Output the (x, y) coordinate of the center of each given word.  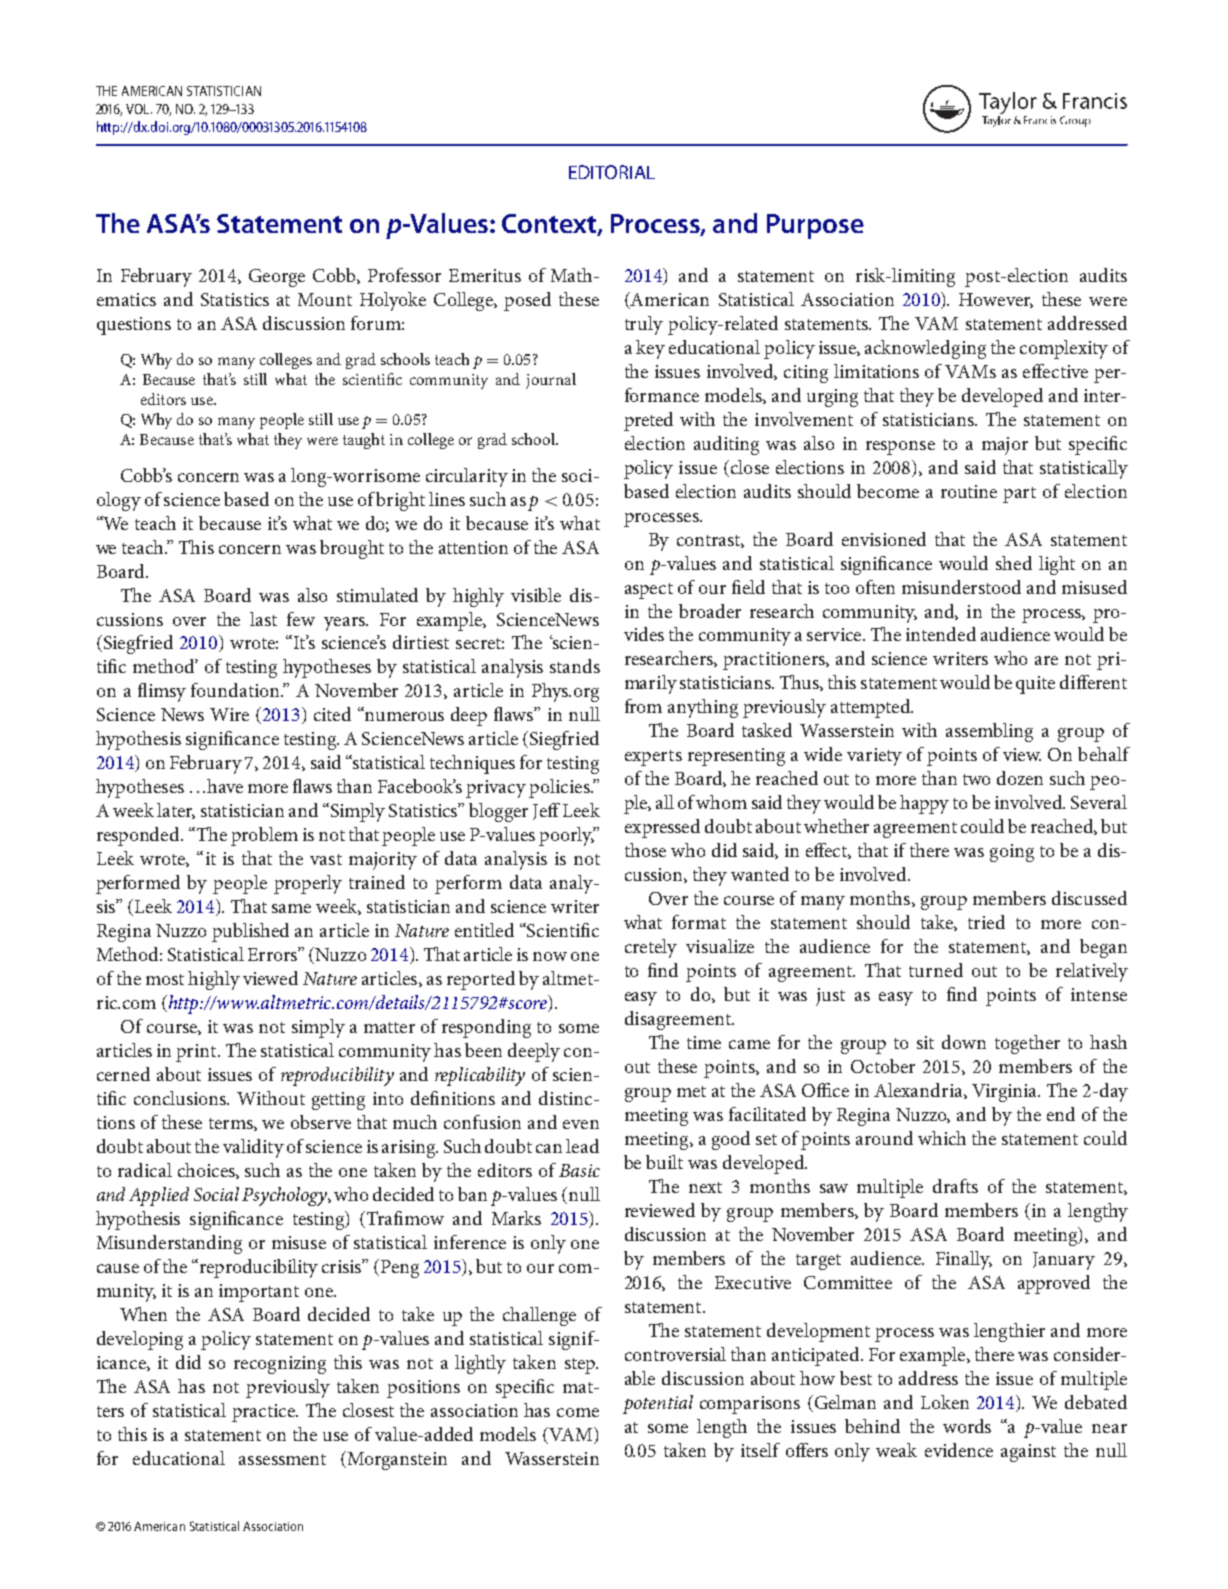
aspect (649, 591)
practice (264, 1413)
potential (658, 1404)
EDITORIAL (612, 172)
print (197, 1053)
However (996, 300)
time (704, 1042)
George (277, 278)
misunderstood (961, 587)
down (964, 1042)
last (263, 619)
